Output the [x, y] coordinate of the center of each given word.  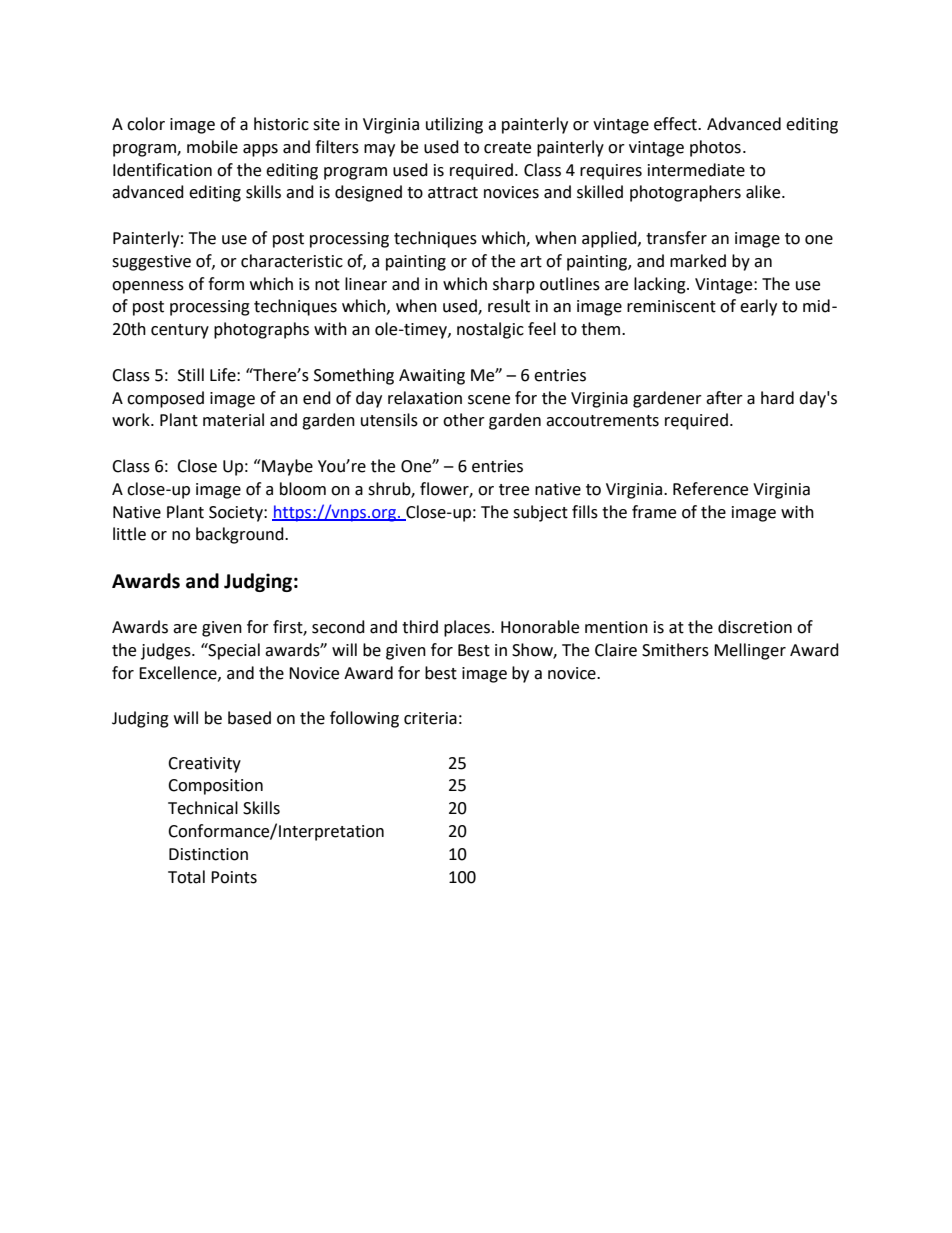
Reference [710, 489]
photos [715, 148]
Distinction [208, 854]
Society [237, 514]
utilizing [454, 125]
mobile [212, 147]
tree [514, 490]
